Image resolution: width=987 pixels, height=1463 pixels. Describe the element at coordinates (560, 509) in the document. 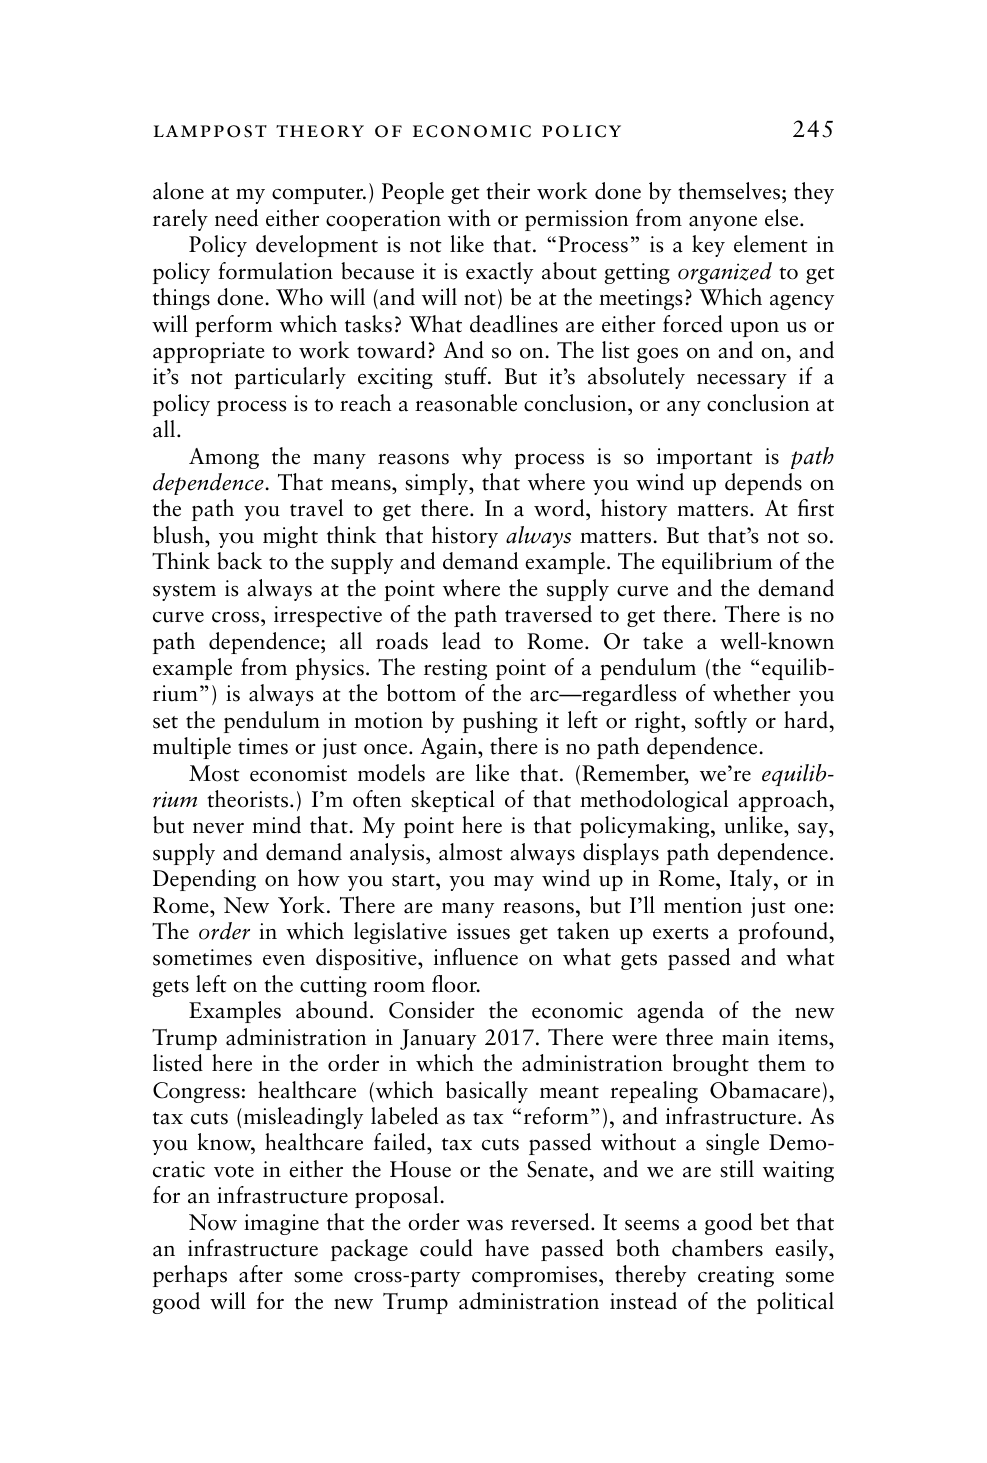

I see `word` at that location.
